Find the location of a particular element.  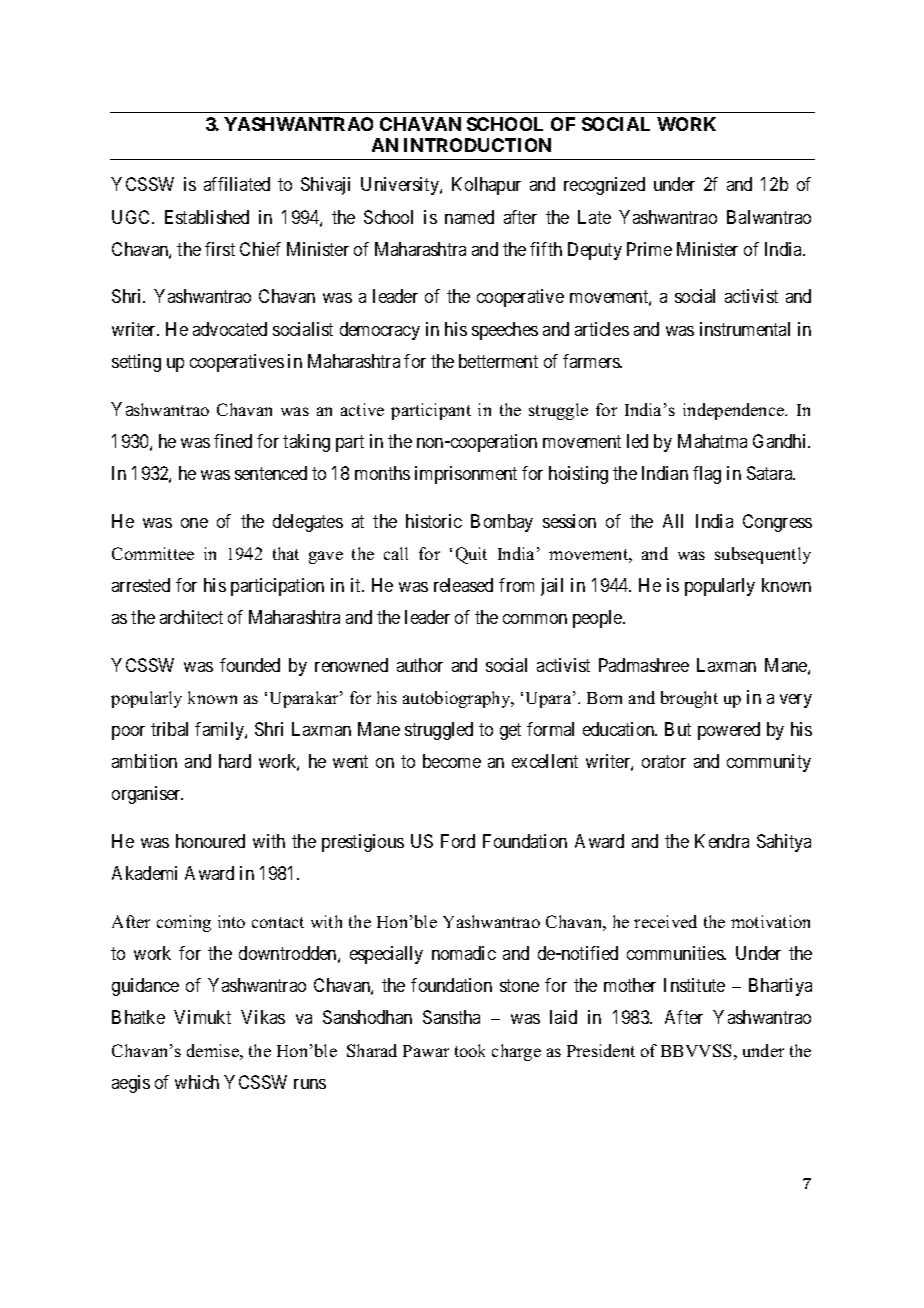

fined is located at coordinates (233, 441).
